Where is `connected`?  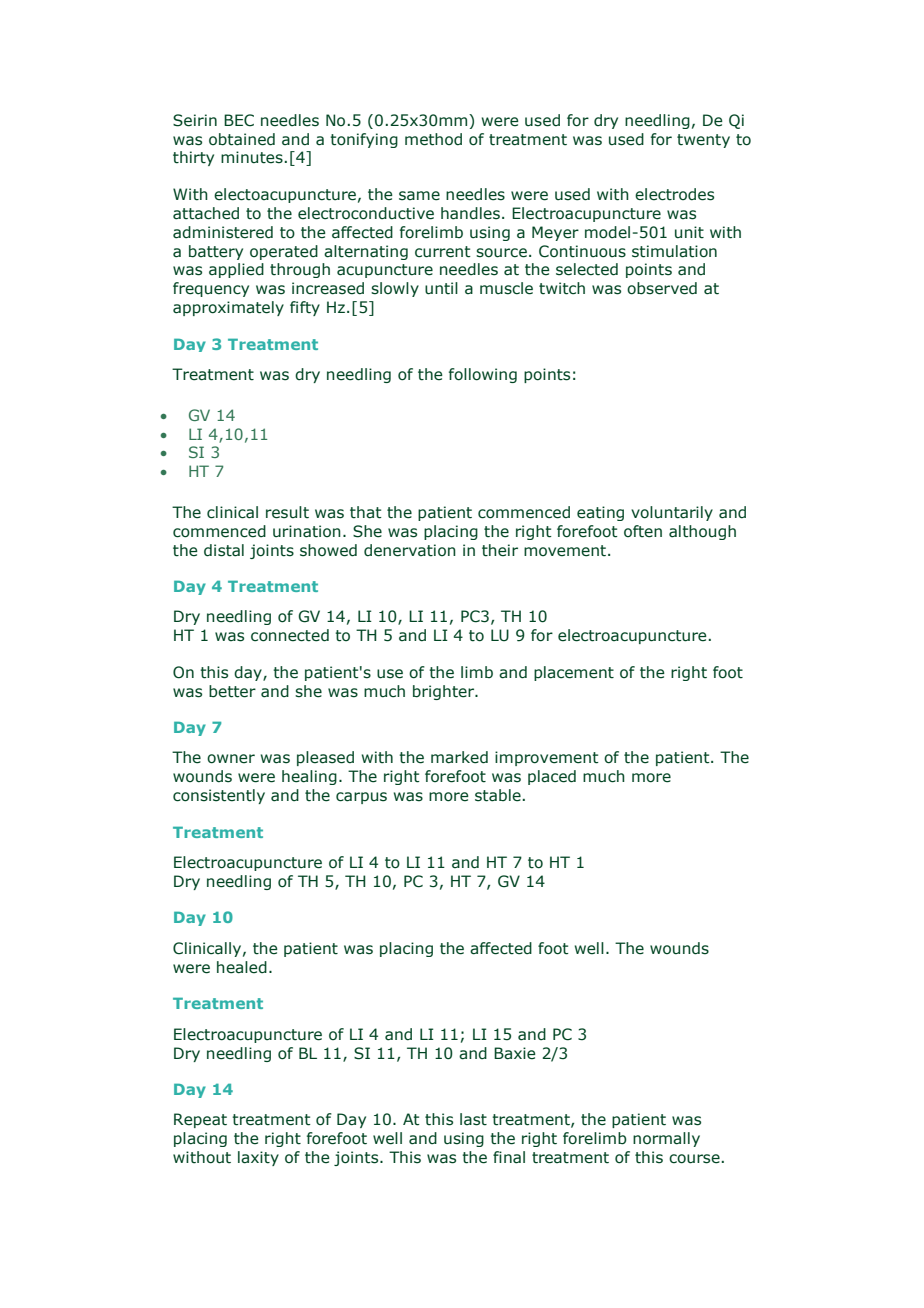
connected is located at coordinates (290, 635).
